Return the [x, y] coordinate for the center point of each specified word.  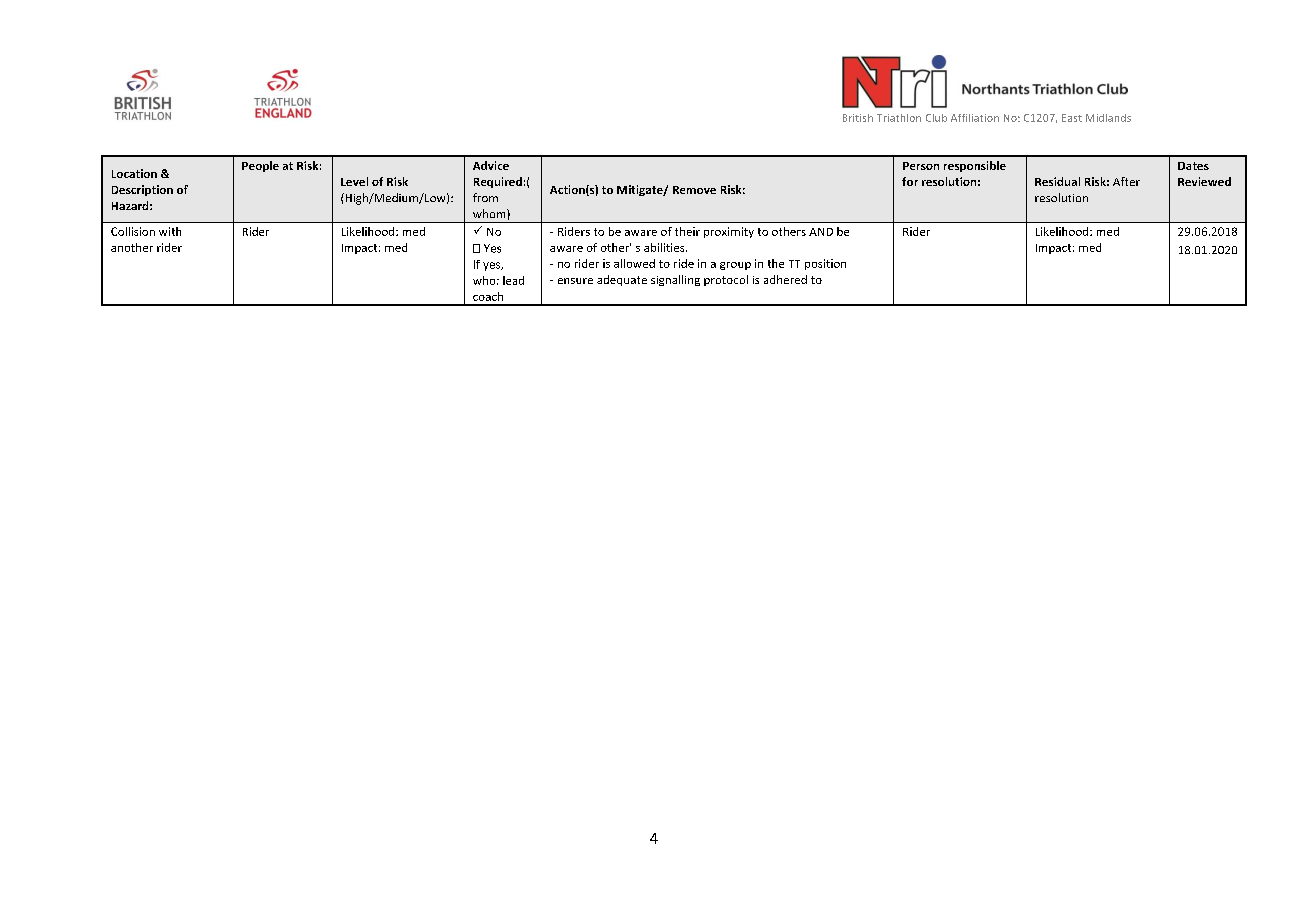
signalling [675, 280]
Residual [1057, 181]
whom [490, 213]
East [1072, 118]
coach [488, 296]
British [858, 118]
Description [142, 190]
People [260, 166]
